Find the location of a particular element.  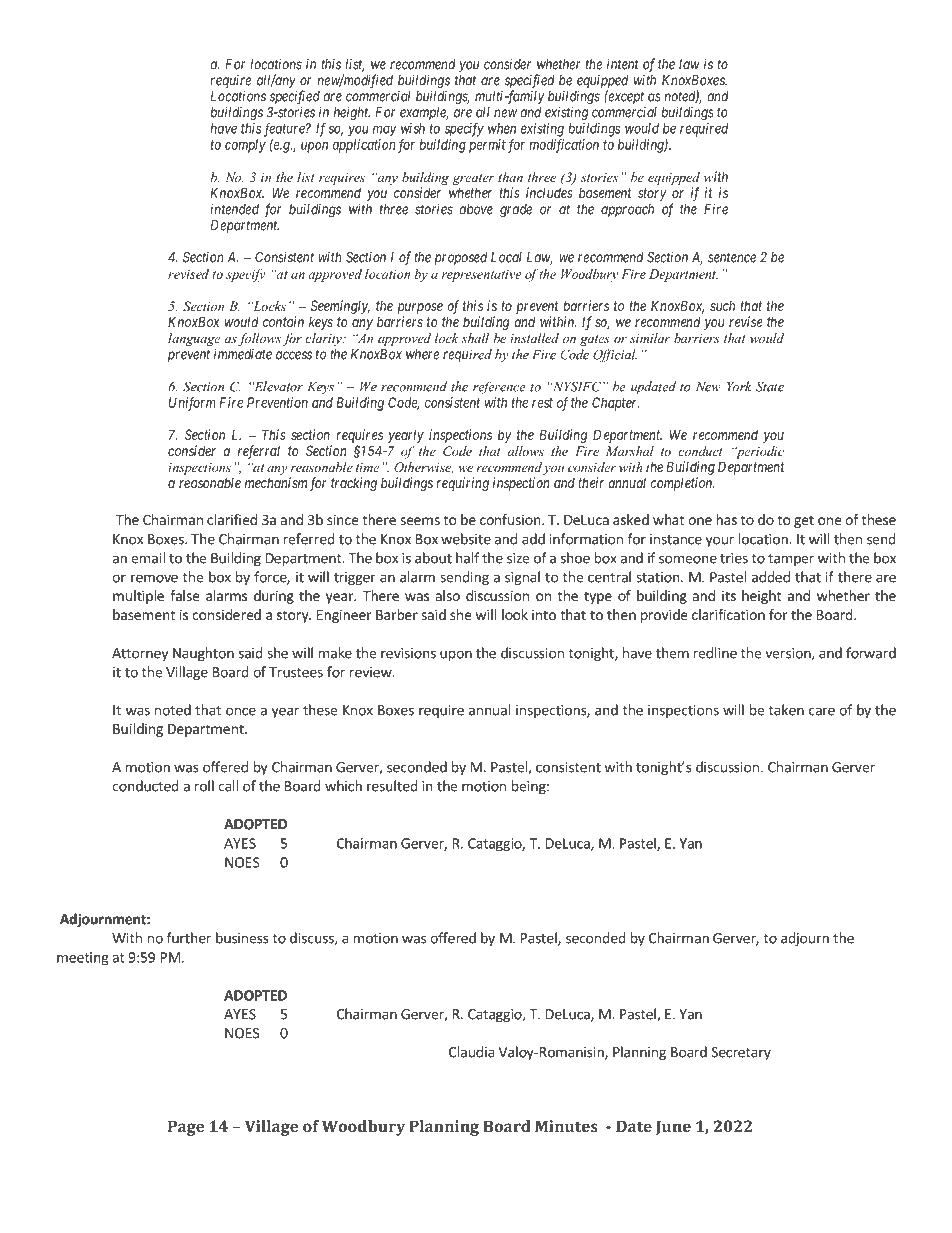

added is located at coordinates (771, 577).
